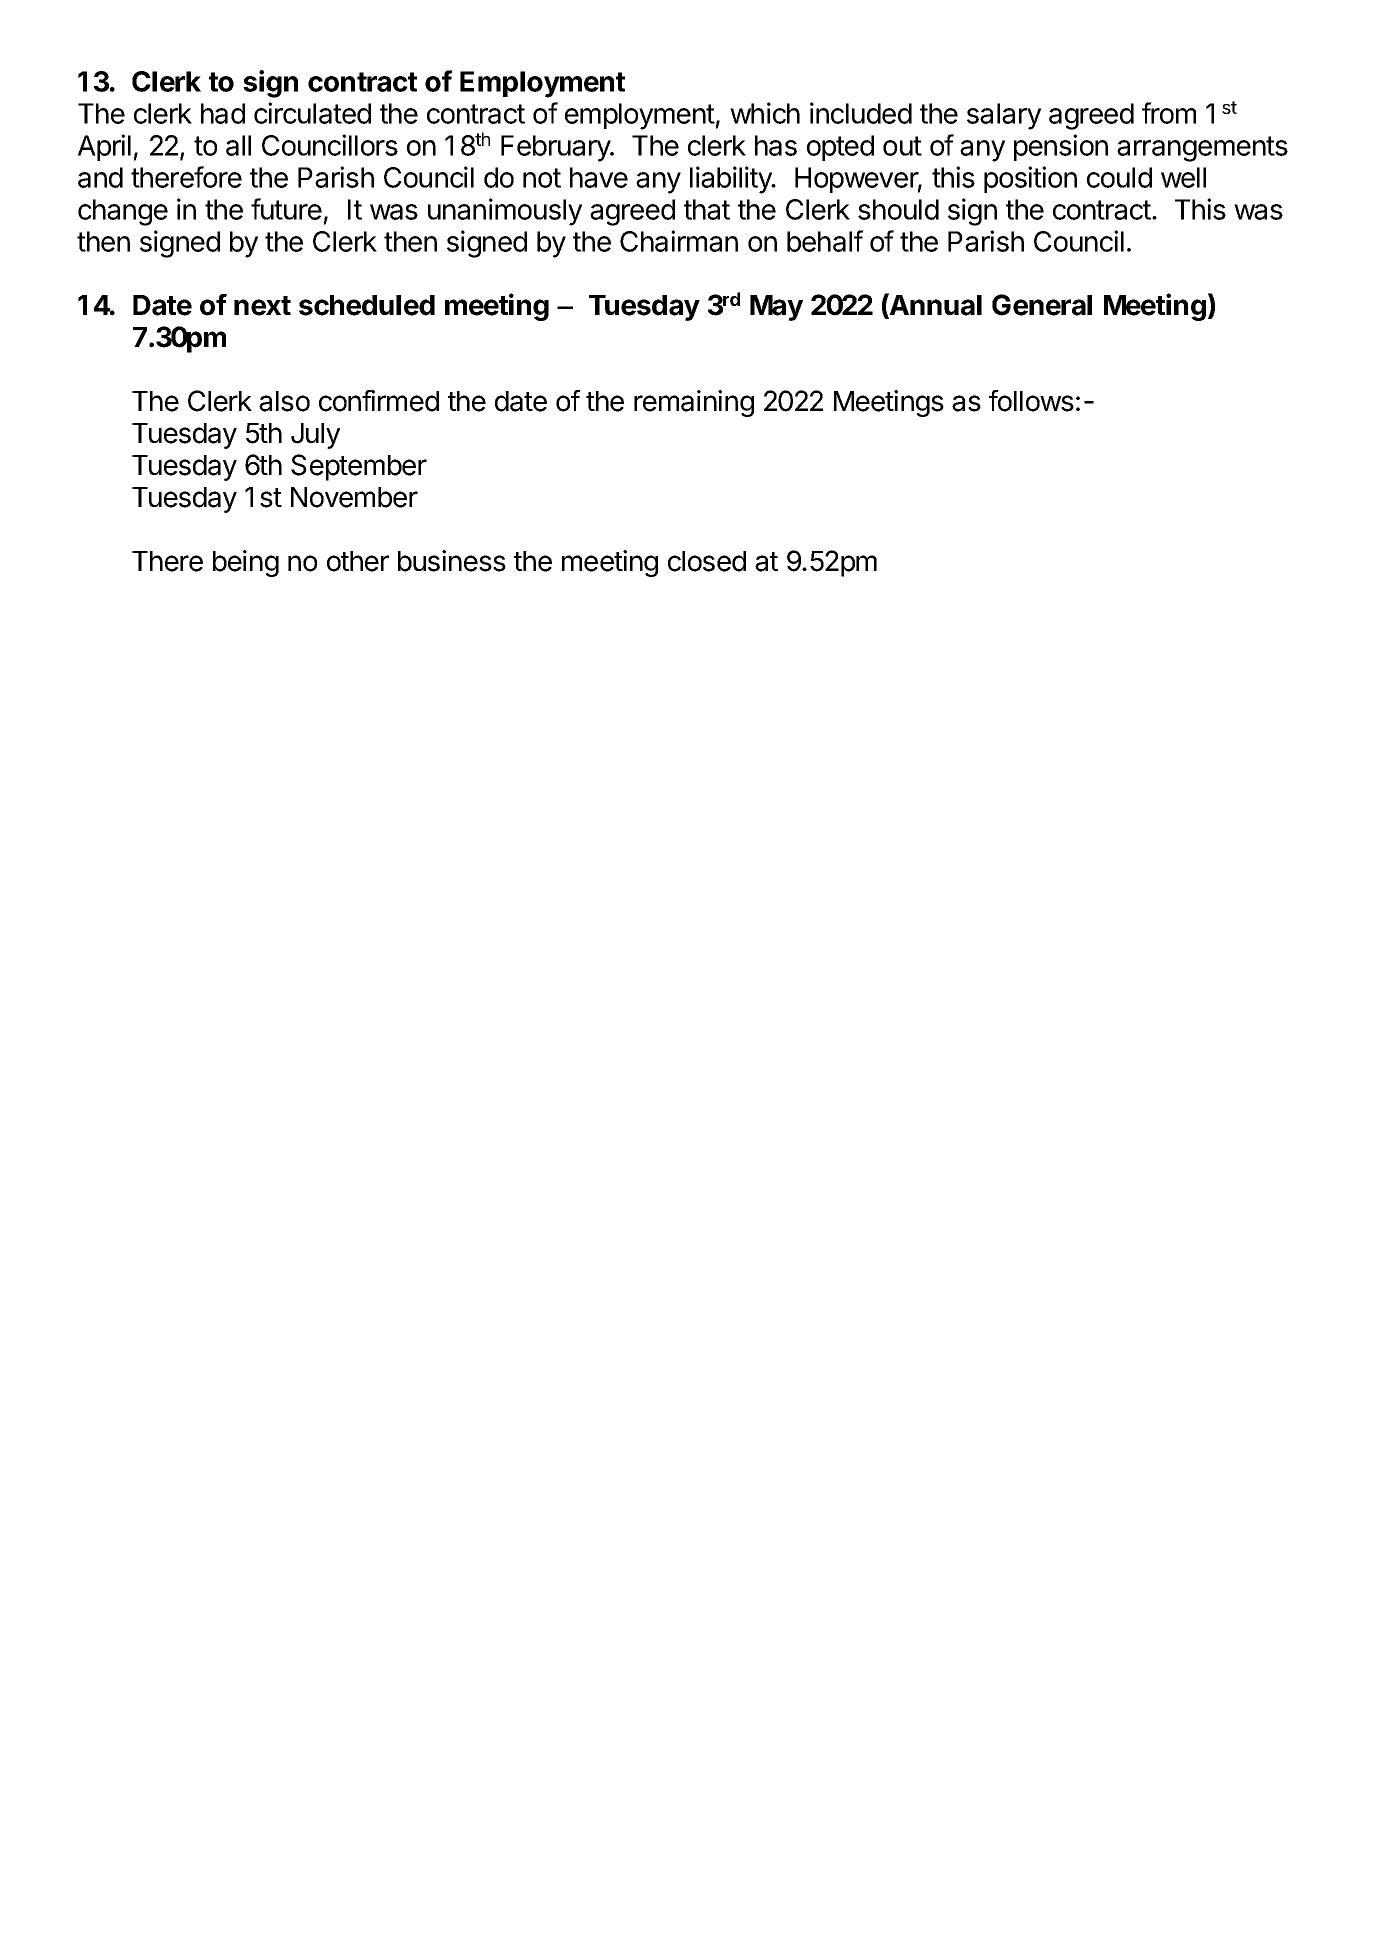  What do you see at coordinates (223, 113) in the page?
I see `had` at bounding box center [223, 113].
